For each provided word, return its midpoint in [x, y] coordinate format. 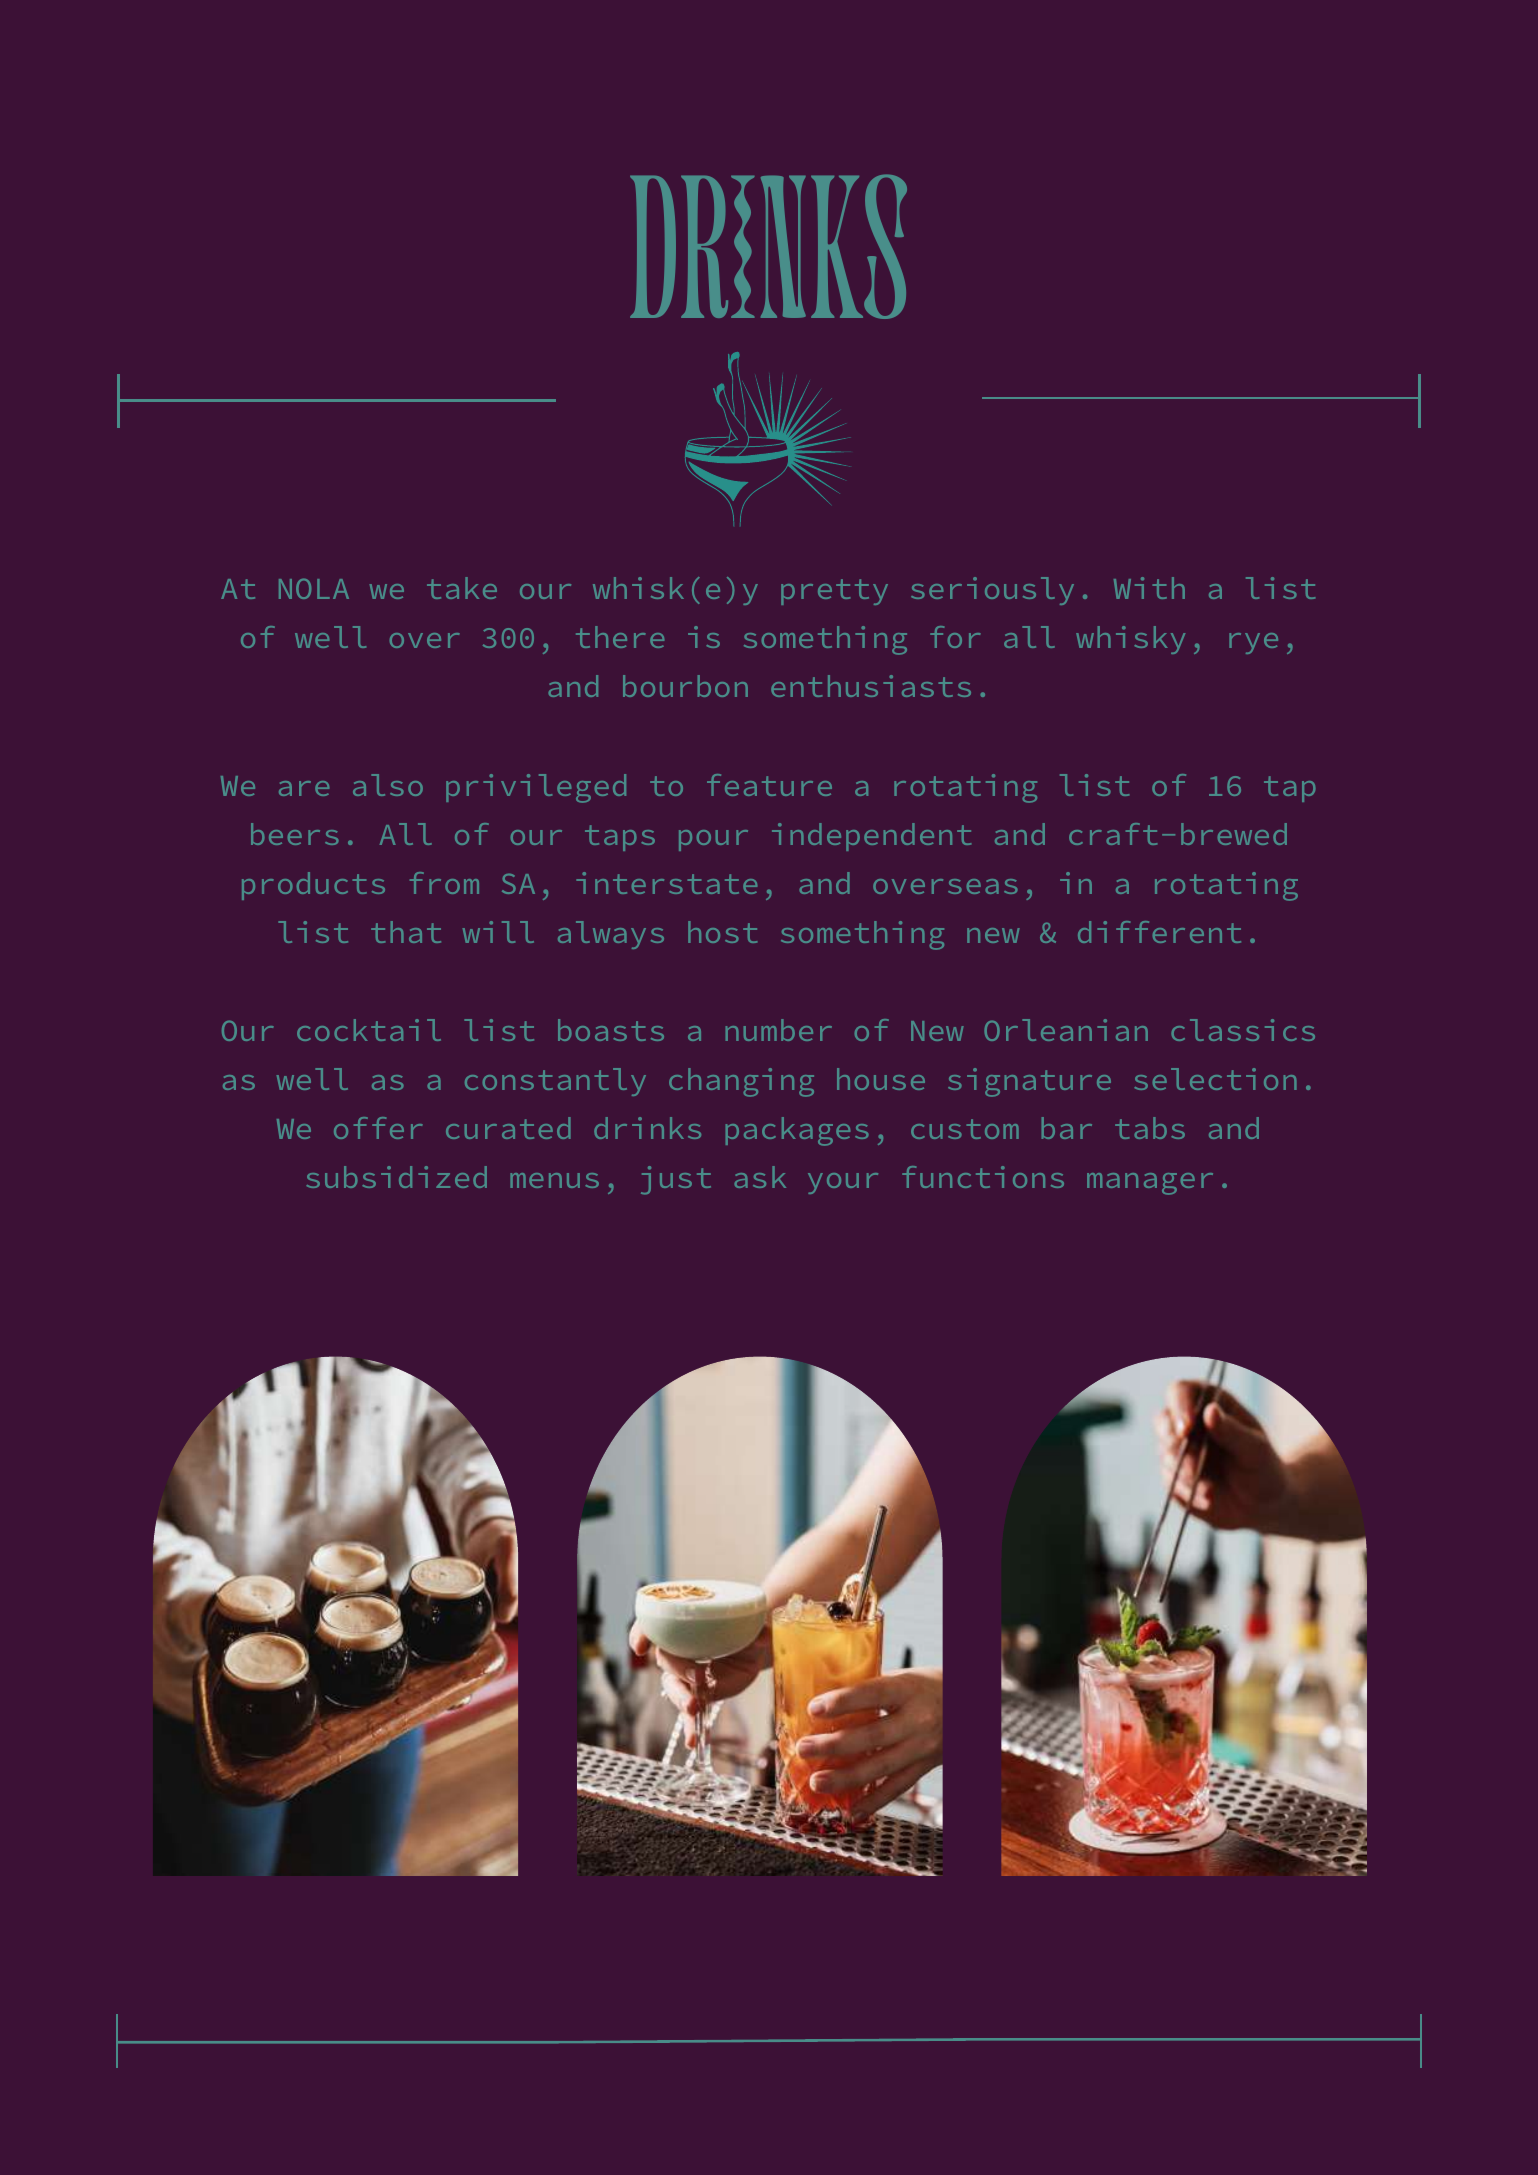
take [462, 588]
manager [1150, 1184]
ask [760, 1177]
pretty [834, 592]
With [1149, 588]
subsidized [396, 1177]
